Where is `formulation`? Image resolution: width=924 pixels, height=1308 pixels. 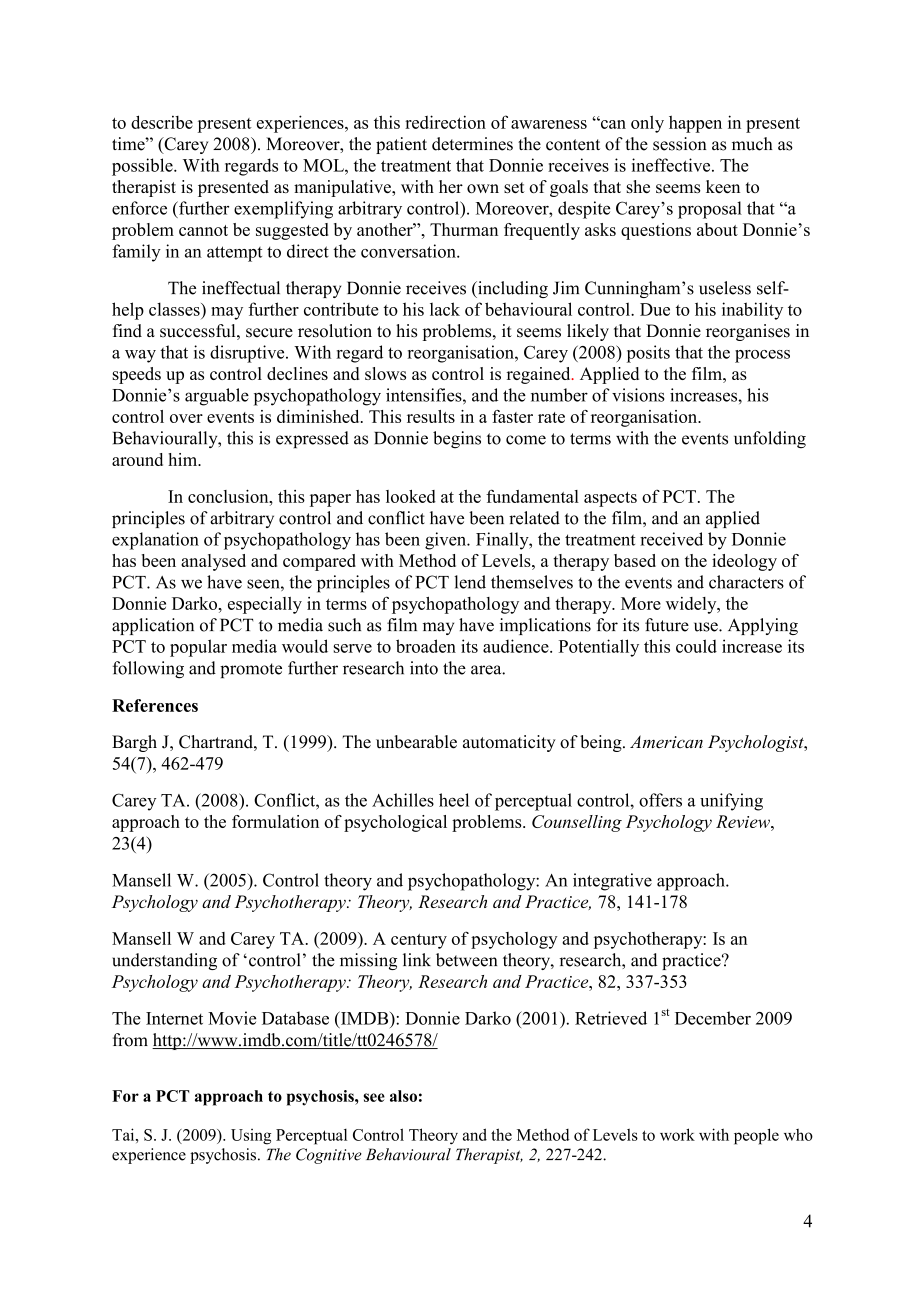 formulation is located at coordinates (275, 821).
